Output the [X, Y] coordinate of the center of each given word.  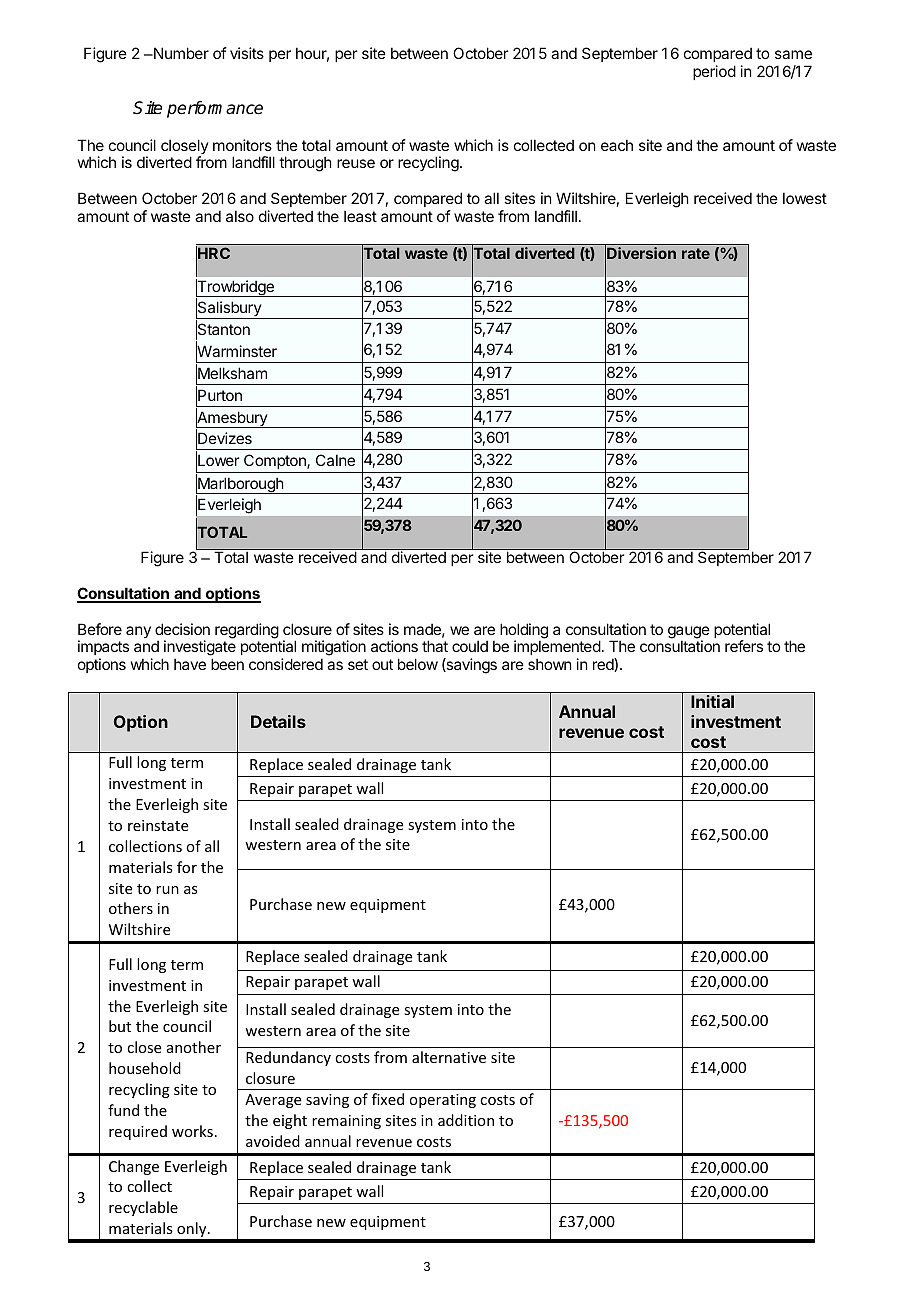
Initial [712, 701]
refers [744, 646]
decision [182, 629]
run [167, 890]
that [435, 646]
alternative [449, 1057]
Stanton [223, 330]
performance [215, 109]
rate [696, 253]
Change [134, 1167]
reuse [356, 163]
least [360, 216]
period [714, 72]
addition [466, 1120]
